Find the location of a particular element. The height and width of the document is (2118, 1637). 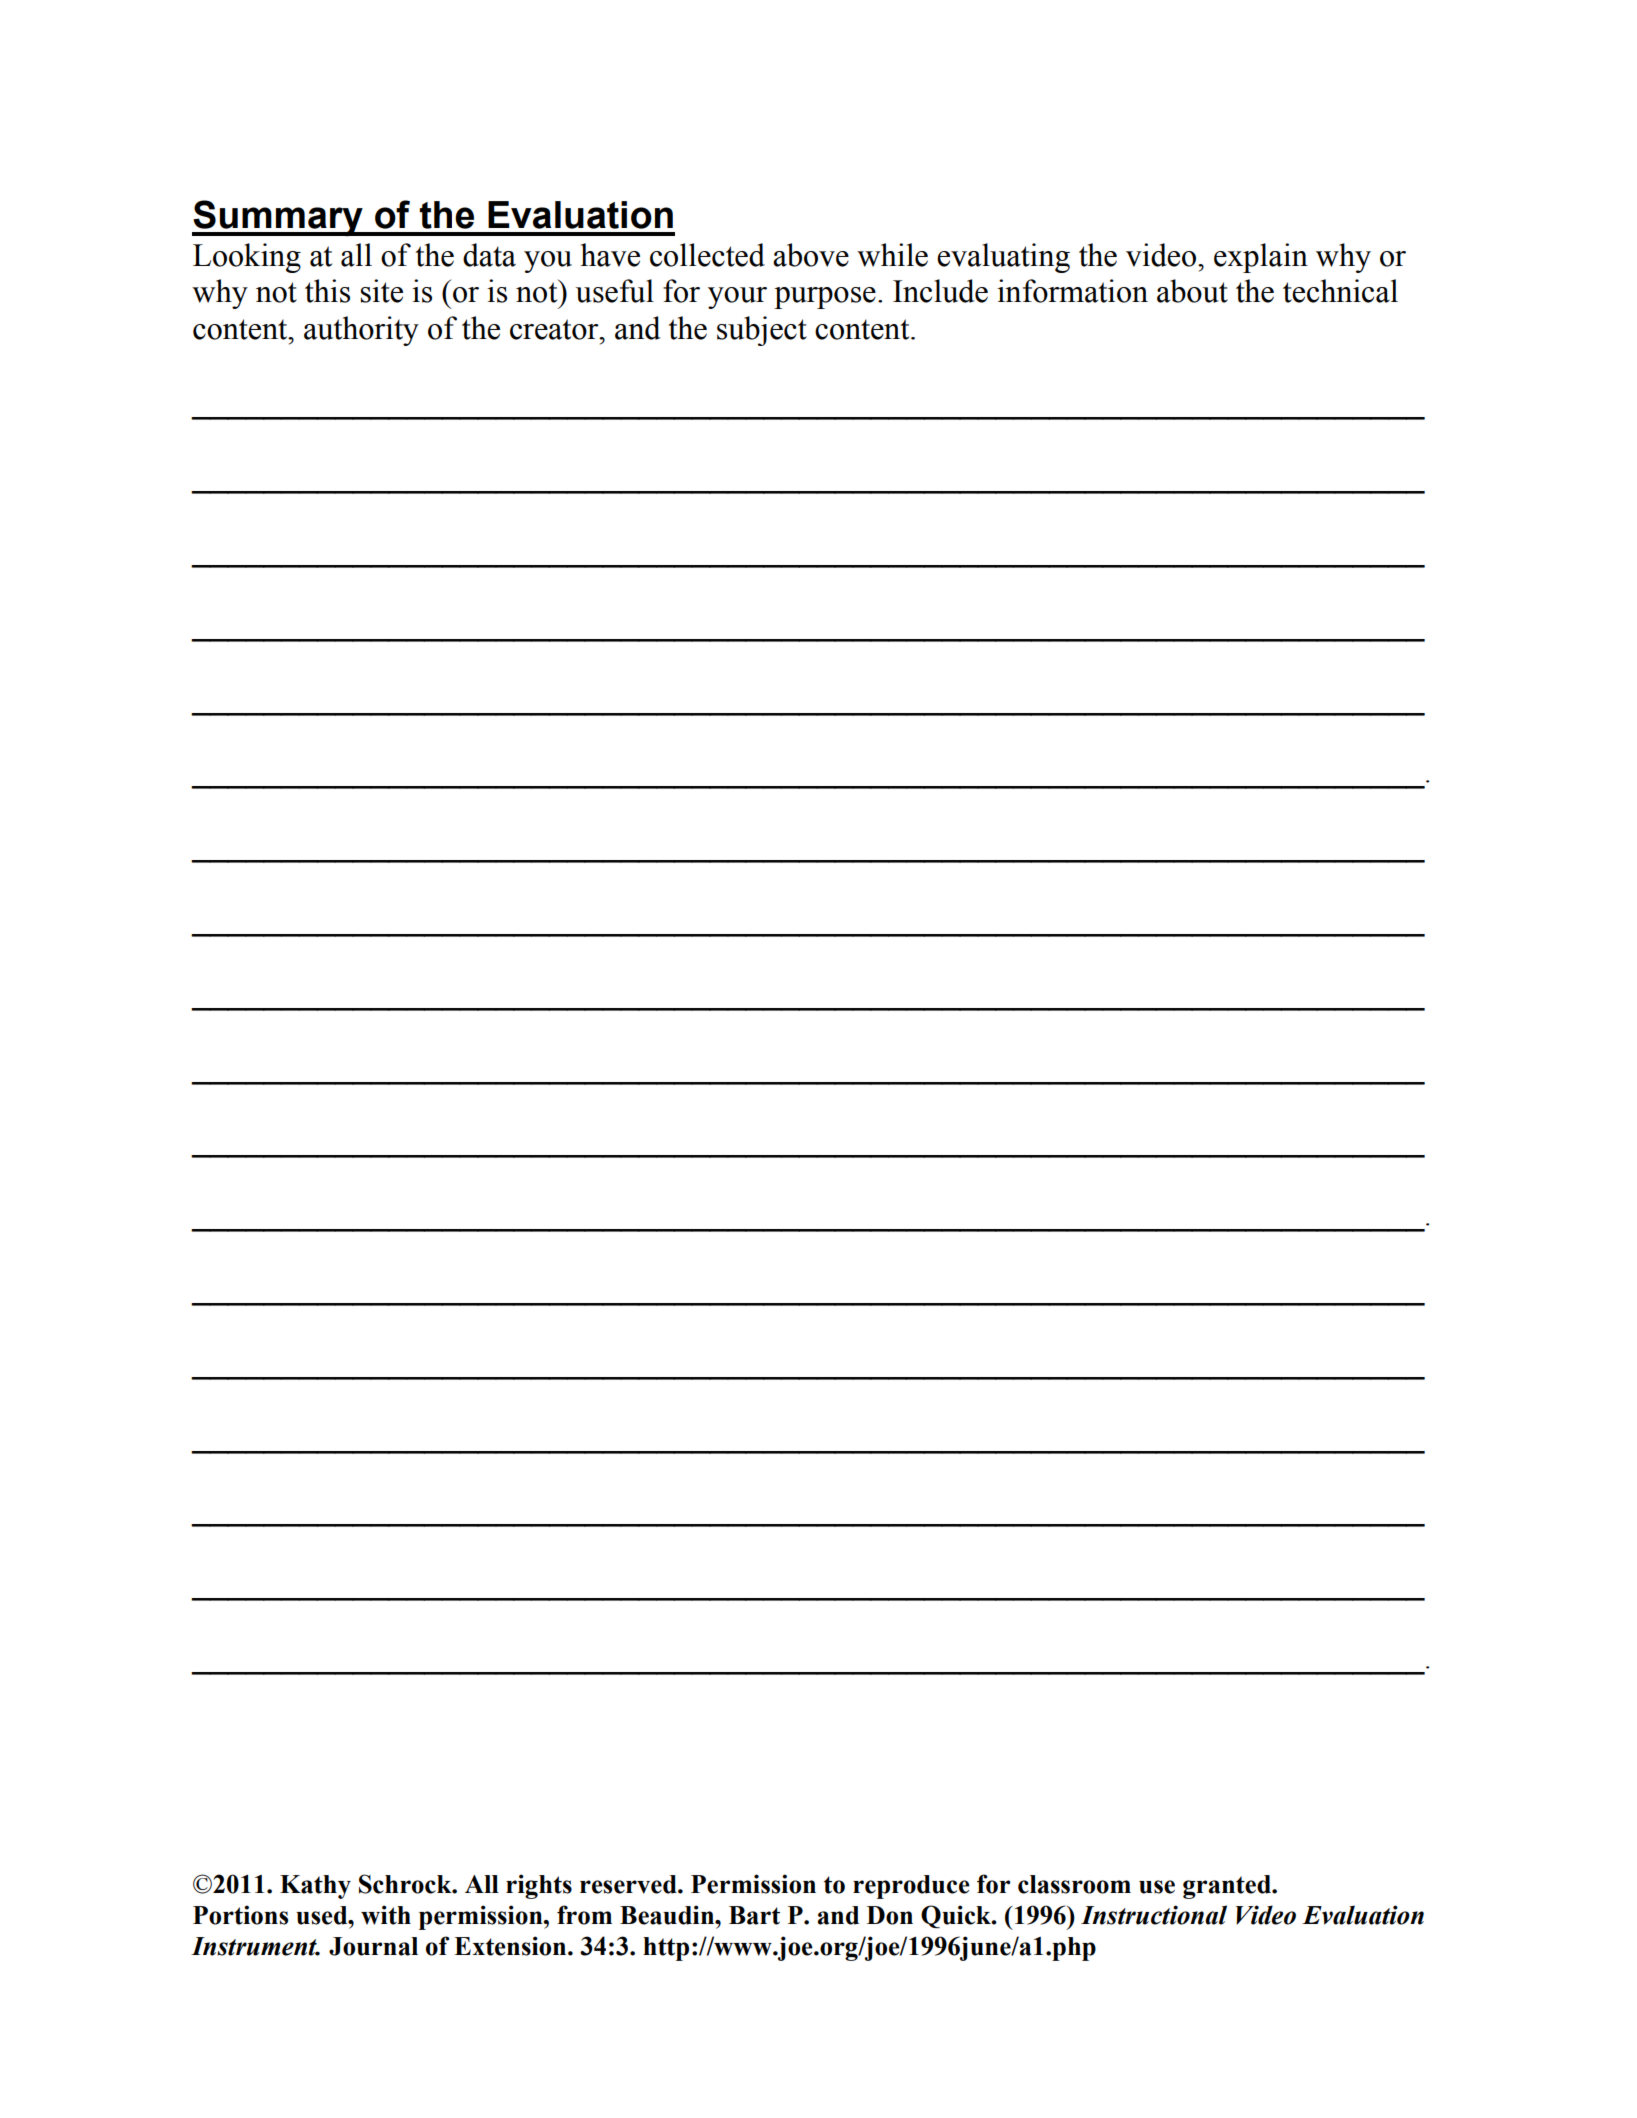

with is located at coordinates (386, 1915).
